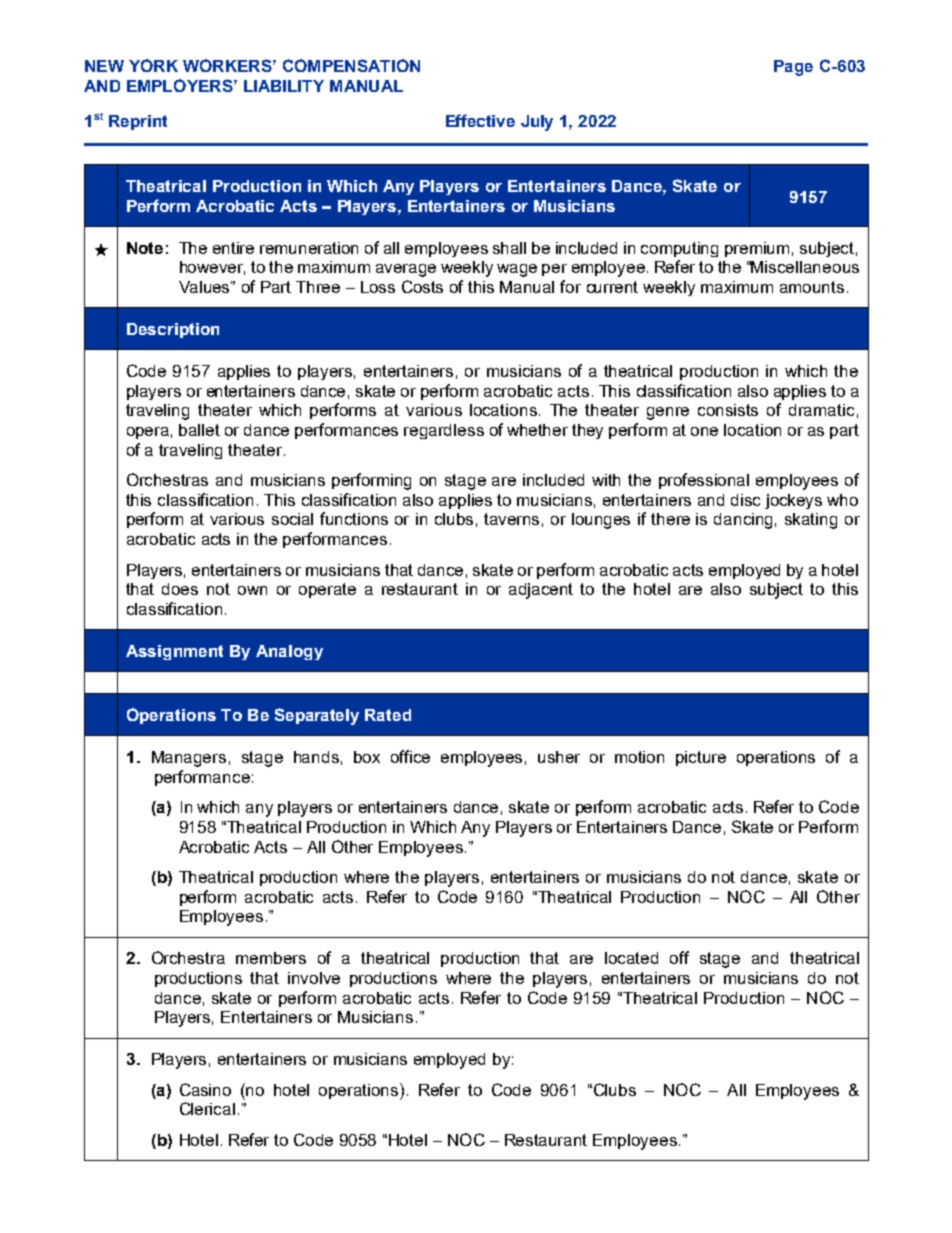 The height and width of the image is (1233, 952). Describe the element at coordinates (793, 68) in the image. I see `Page` at that location.
